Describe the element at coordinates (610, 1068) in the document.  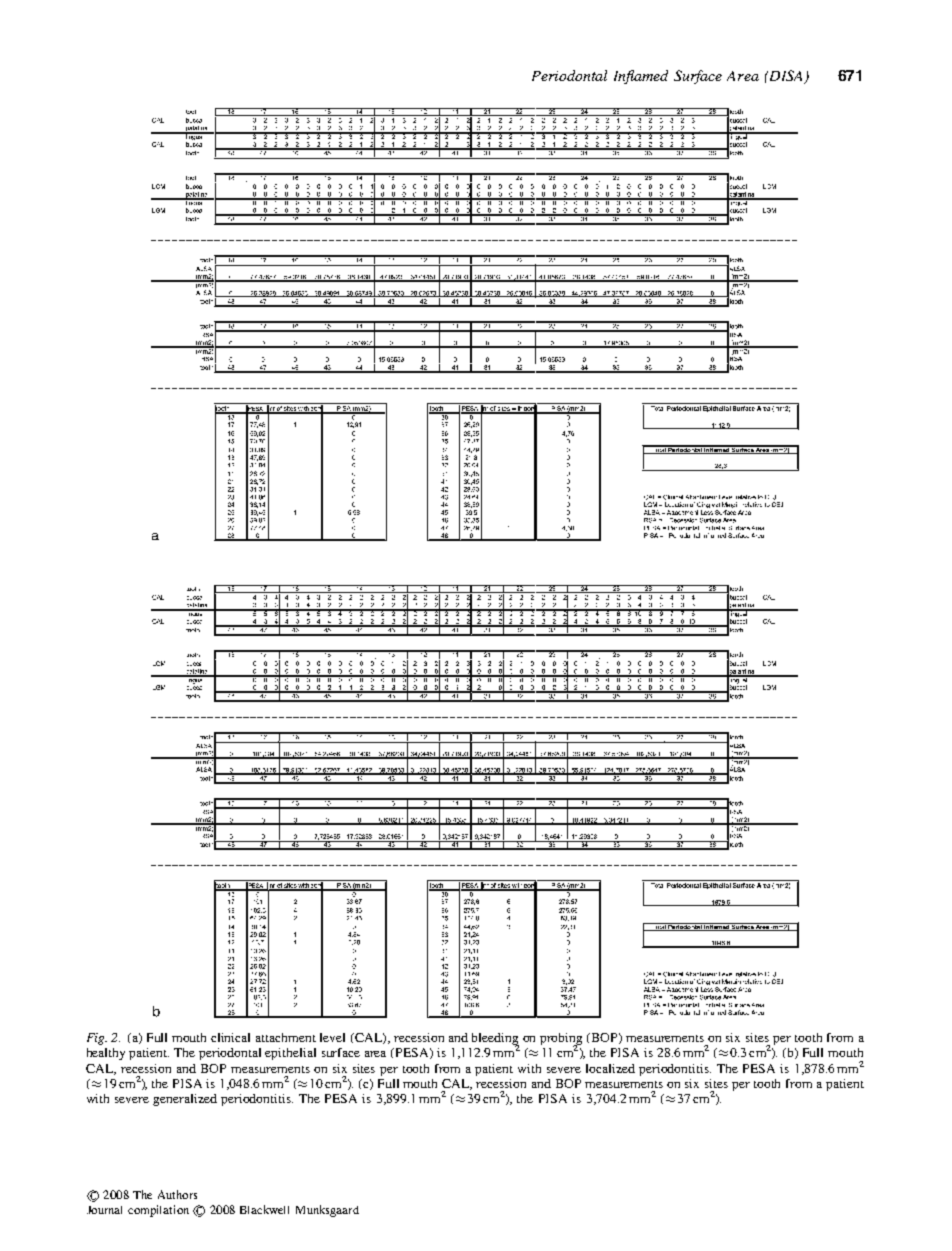
I see `localized` at that location.
